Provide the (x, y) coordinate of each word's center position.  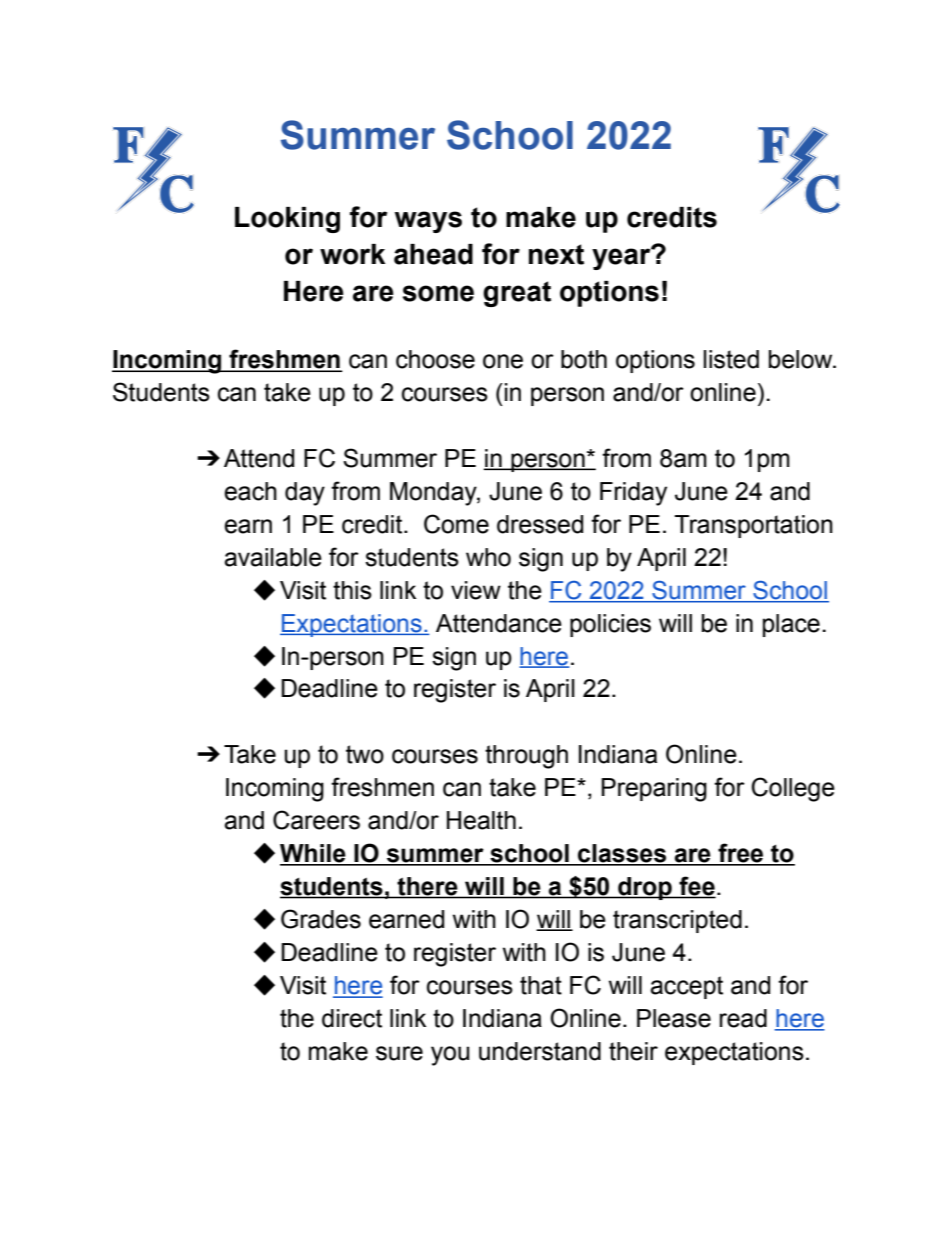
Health (481, 820)
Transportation (753, 526)
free (741, 854)
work (352, 254)
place (791, 625)
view (476, 590)
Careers (316, 820)
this (352, 590)
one (503, 361)
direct (352, 1018)
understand (540, 1051)
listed (731, 359)
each (250, 491)
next (556, 254)
